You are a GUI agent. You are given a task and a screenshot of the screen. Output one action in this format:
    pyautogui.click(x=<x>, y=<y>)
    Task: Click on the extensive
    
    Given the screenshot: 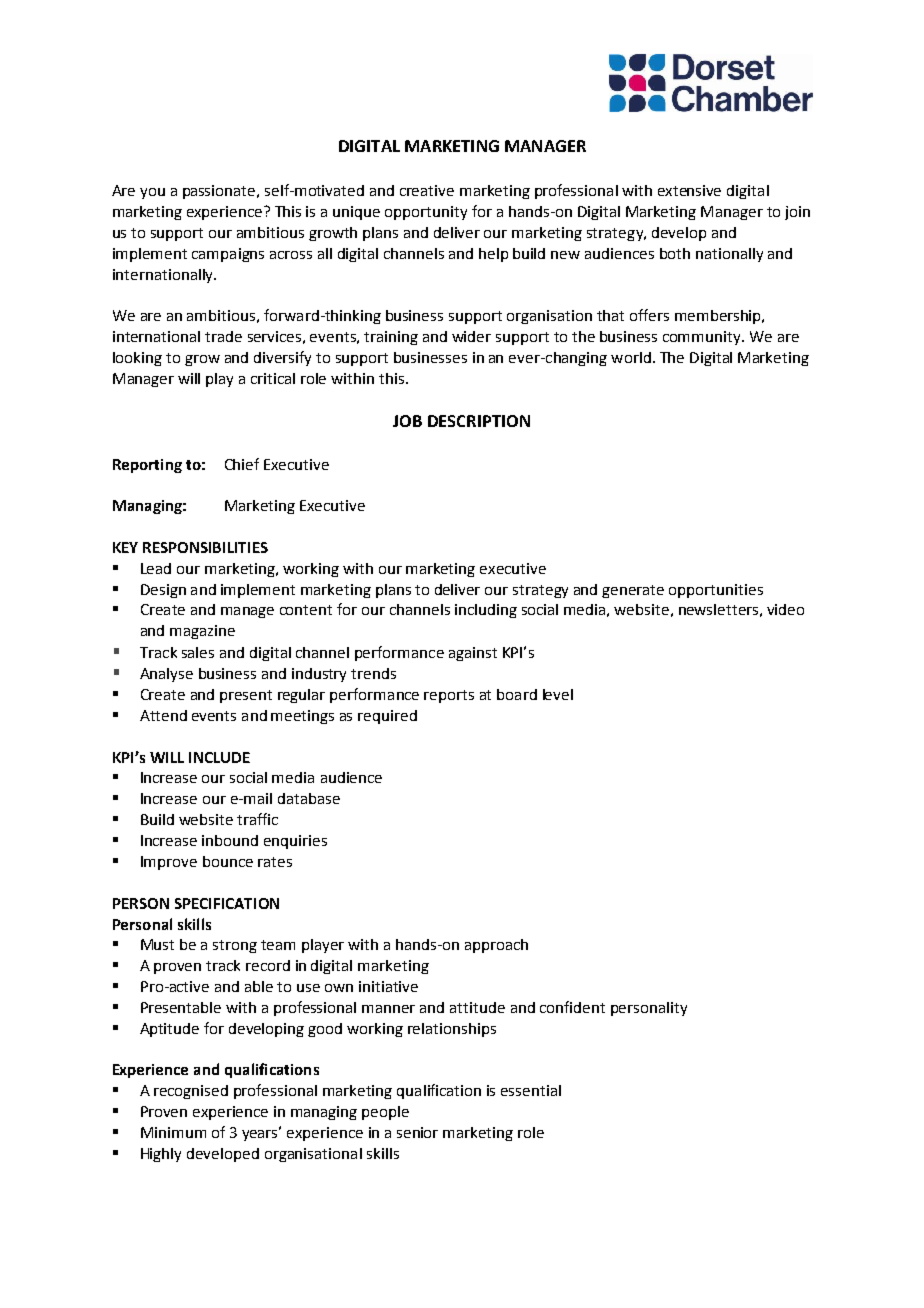 What is the action you would take?
    pyautogui.click(x=689, y=190)
